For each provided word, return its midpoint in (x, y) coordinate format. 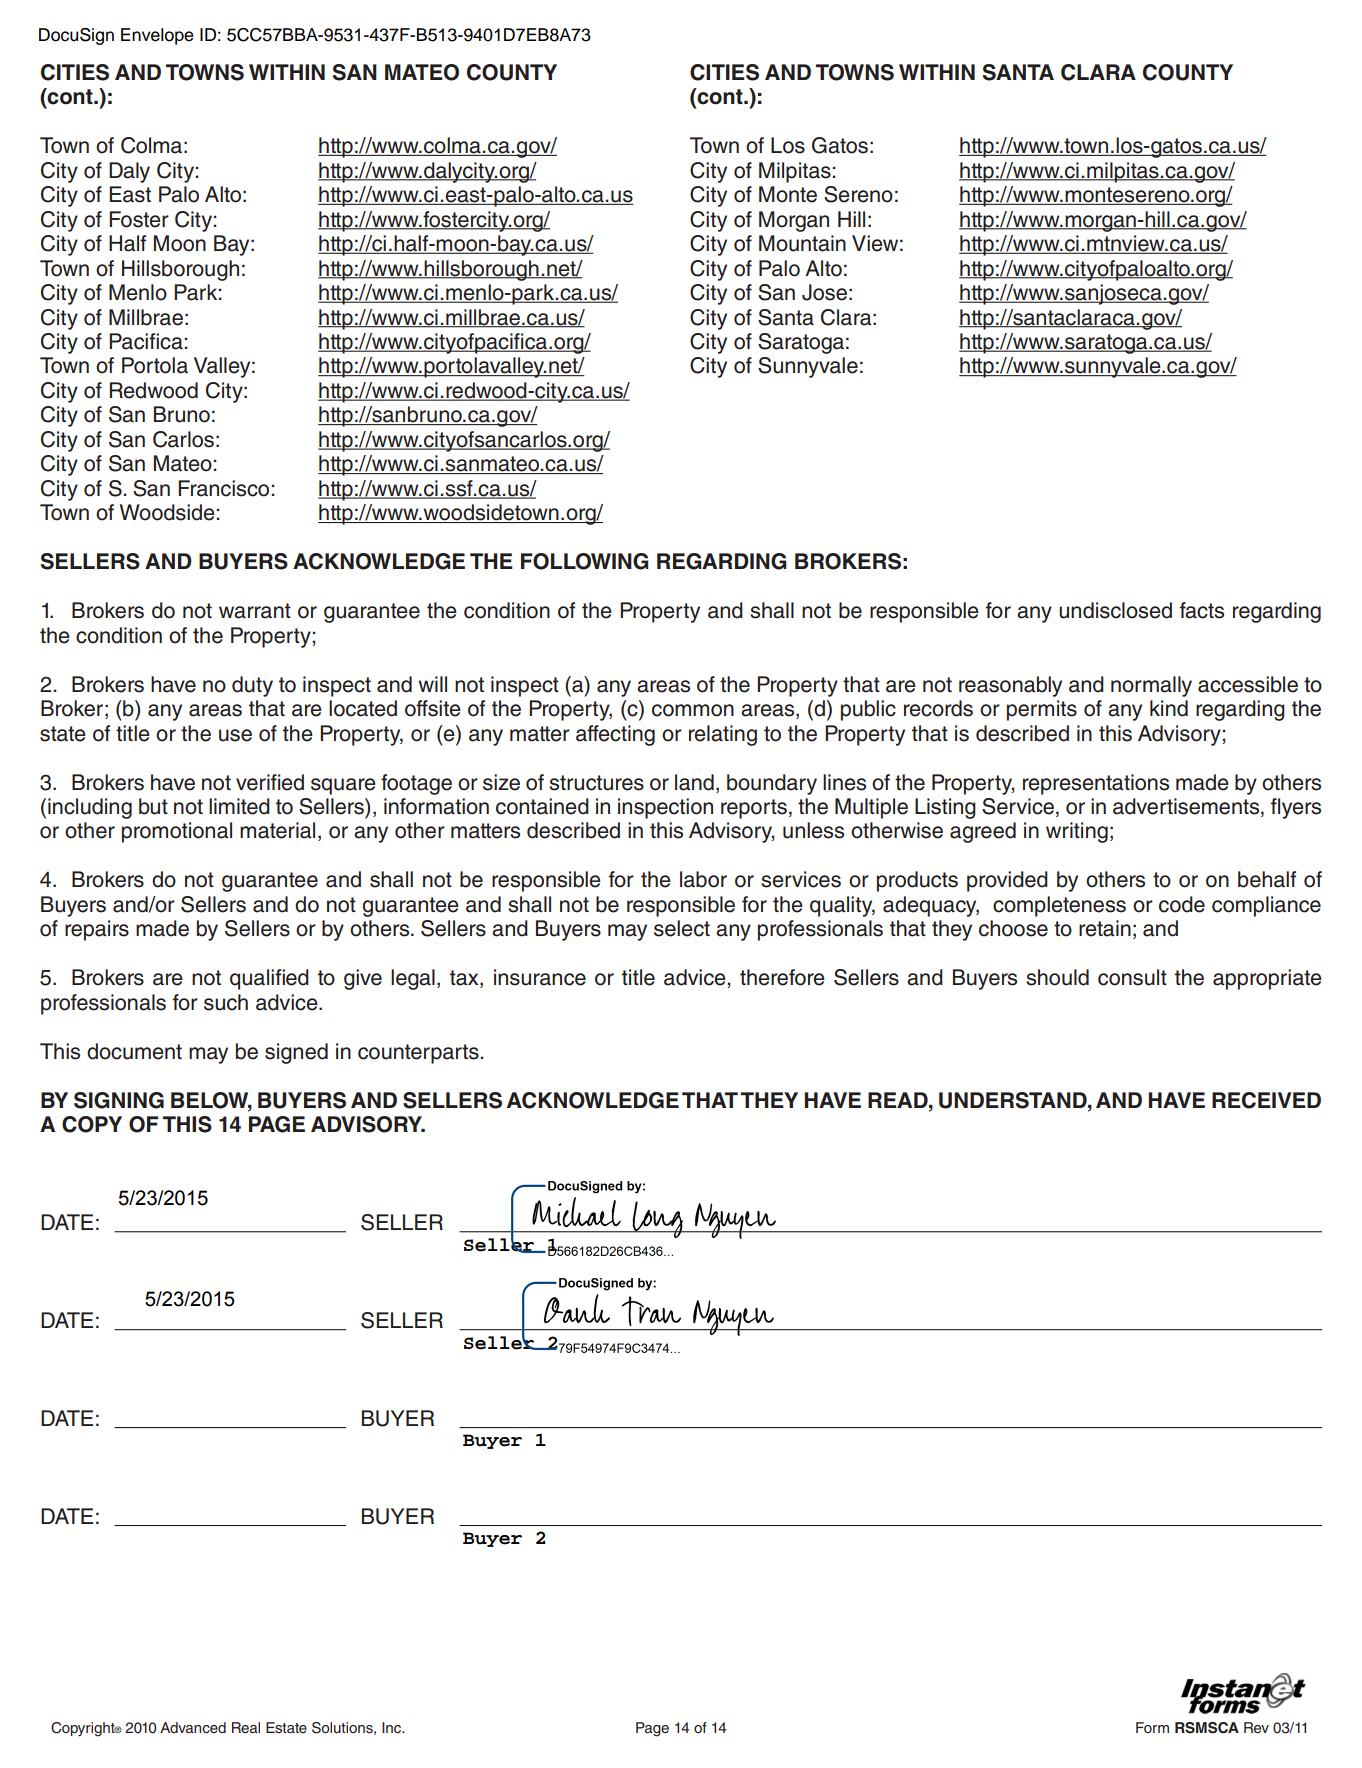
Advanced (193, 1727)
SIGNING (119, 1100)
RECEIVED (1266, 1100)
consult (1132, 977)
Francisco (223, 488)
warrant (255, 611)
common (693, 710)
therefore (782, 977)
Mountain (802, 243)
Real (246, 1727)
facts (1202, 610)
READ (899, 1100)
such (226, 1002)
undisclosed (1115, 610)
